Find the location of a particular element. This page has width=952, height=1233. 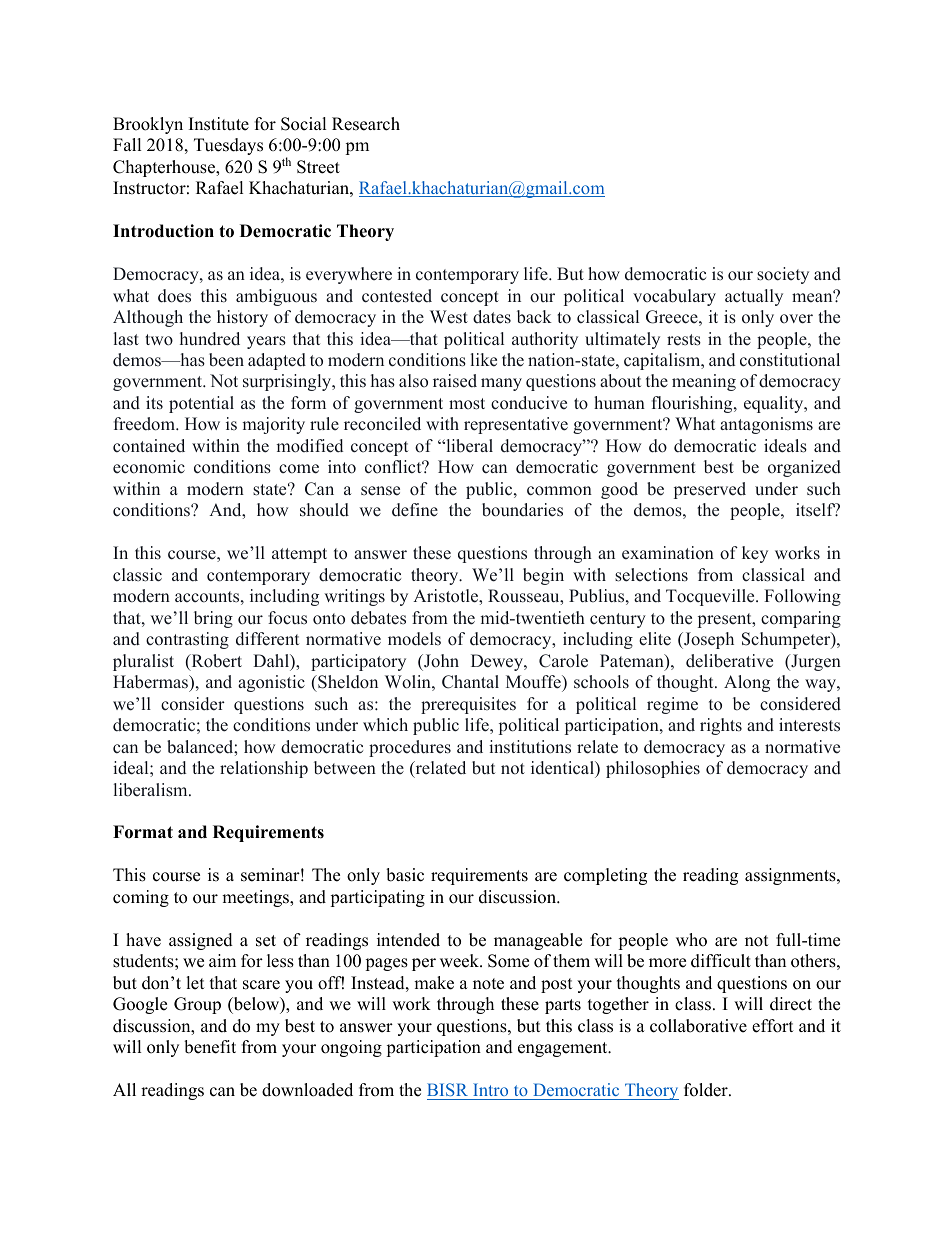

preserved is located at coordinates (710, 490).
